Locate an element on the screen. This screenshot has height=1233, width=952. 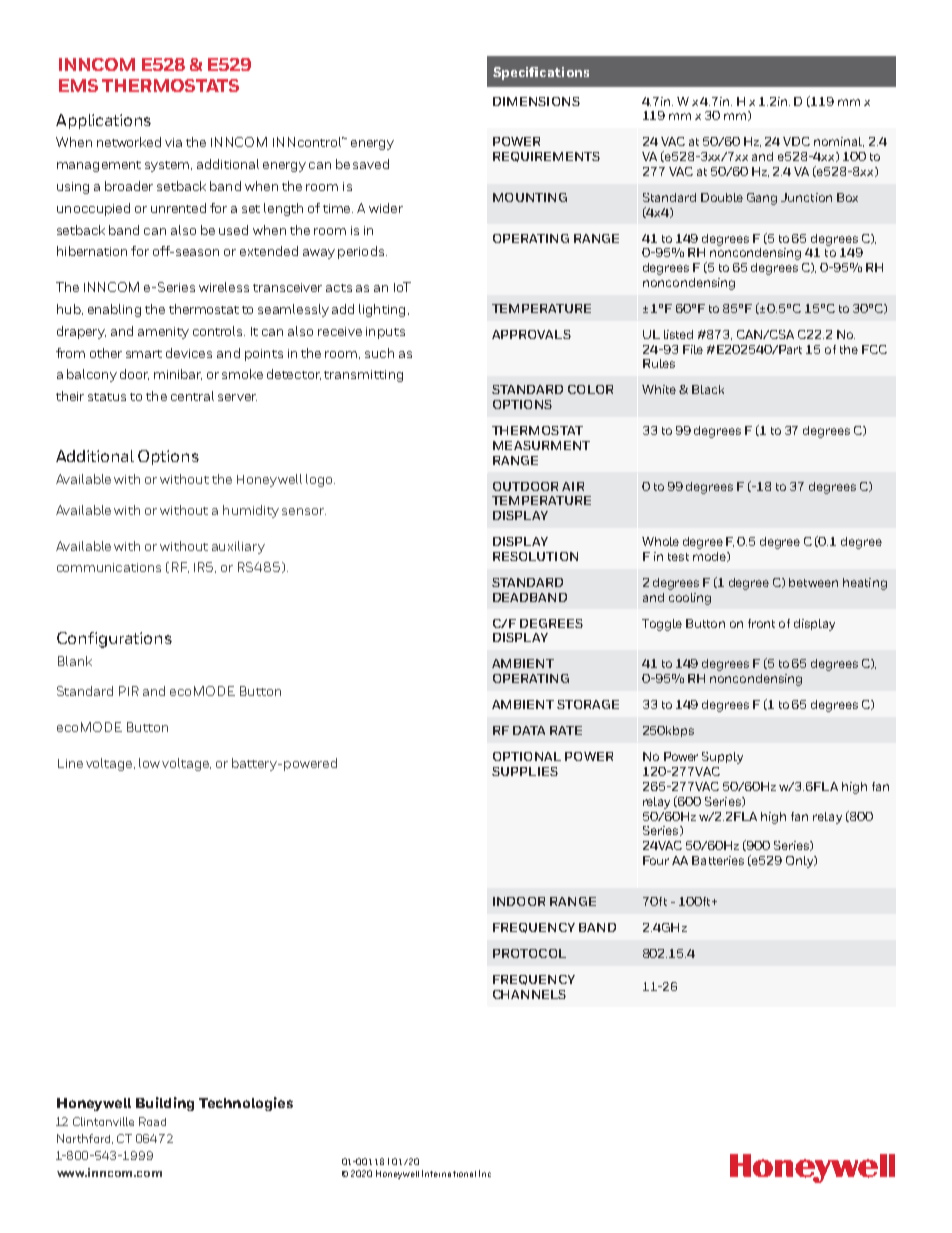
DIMENSIONS is located at coordinates (536, 101).
